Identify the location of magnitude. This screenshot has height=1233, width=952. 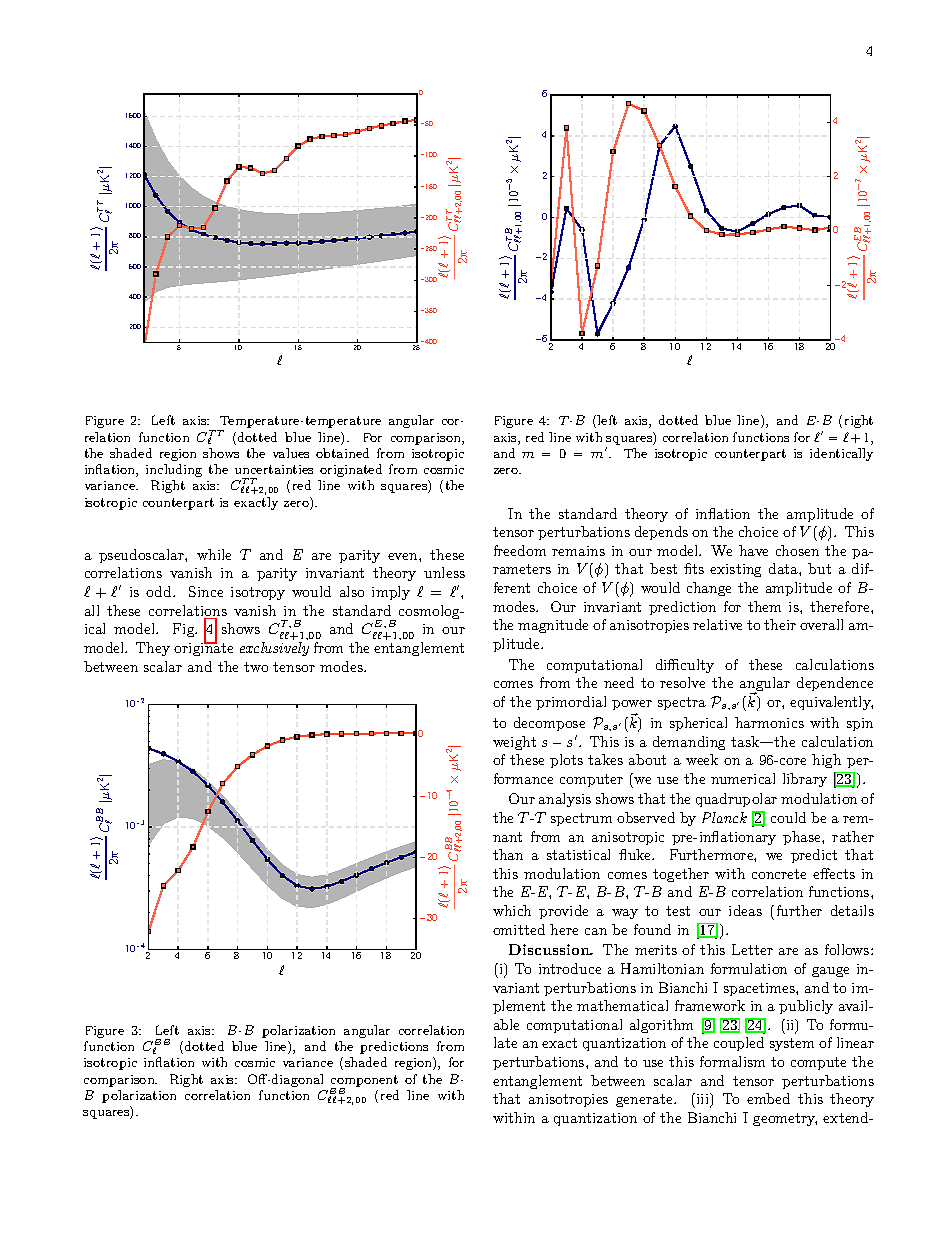
(553, 626).
